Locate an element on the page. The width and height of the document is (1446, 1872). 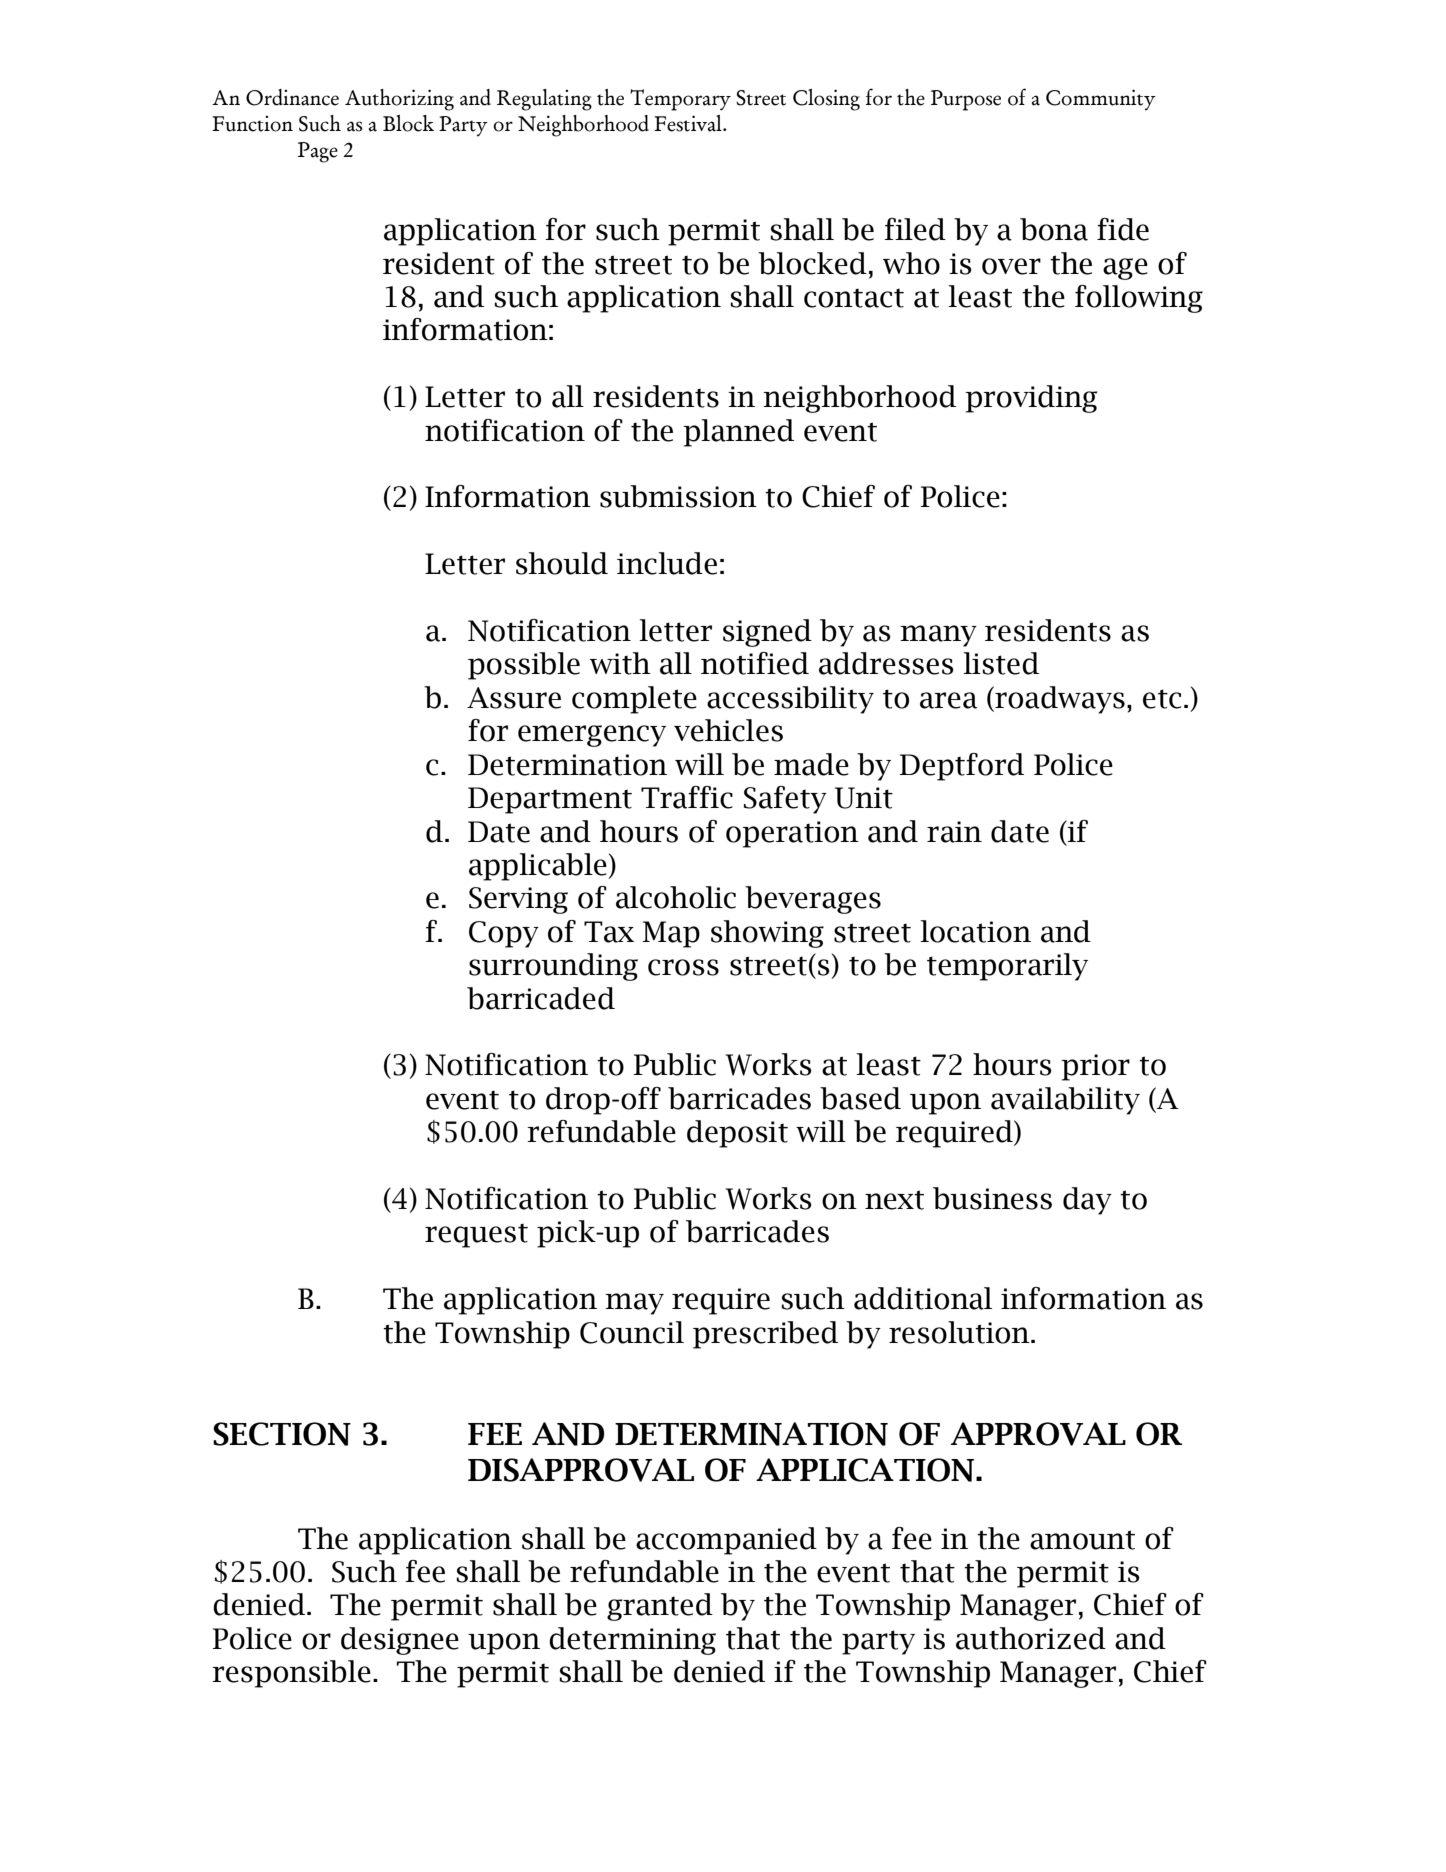
location is located at coordinates (975, 931).
